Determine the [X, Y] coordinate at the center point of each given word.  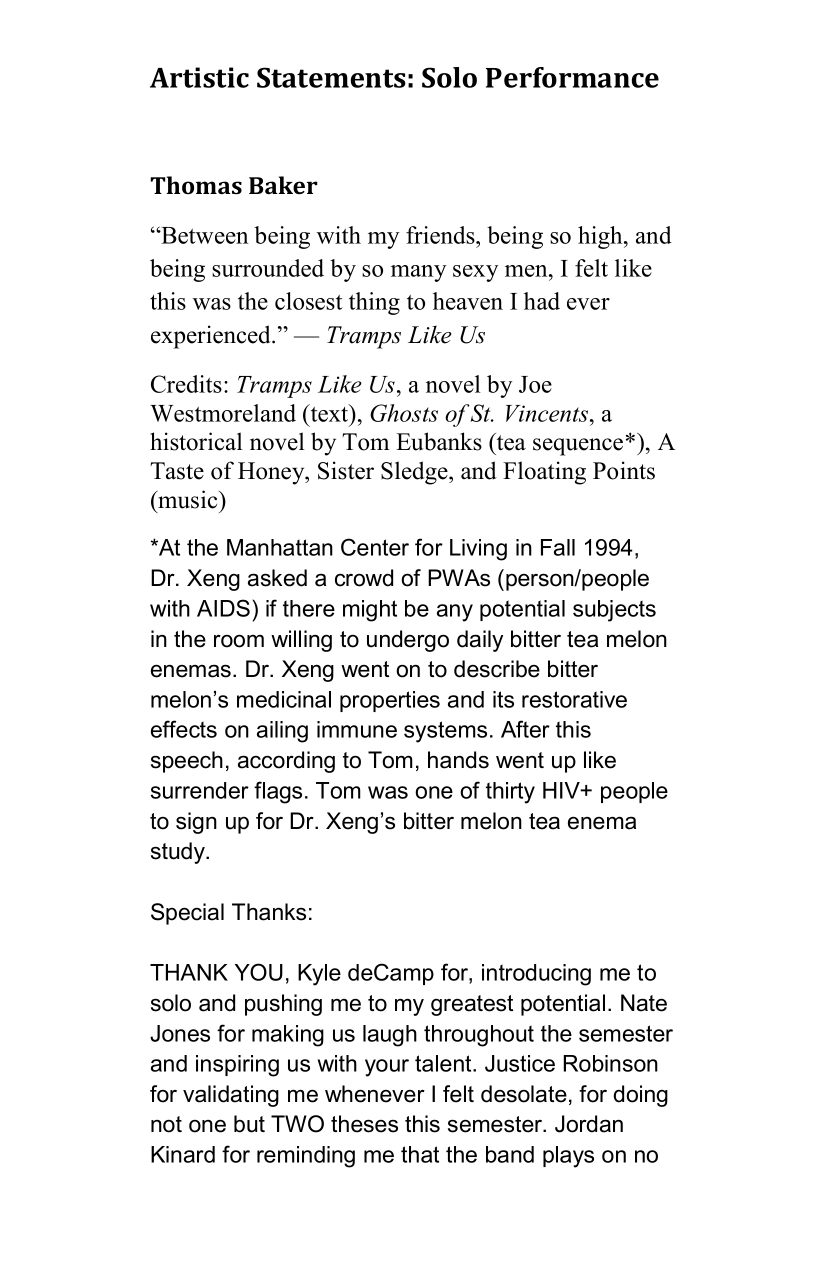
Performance [572, 77]
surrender [200, 790]
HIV [562, 790]
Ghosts [404, 413]
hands [458, 760]
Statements [331, 77]
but [249, 1124]
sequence [578, 447]
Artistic [199, 77]
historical [196, 441]
